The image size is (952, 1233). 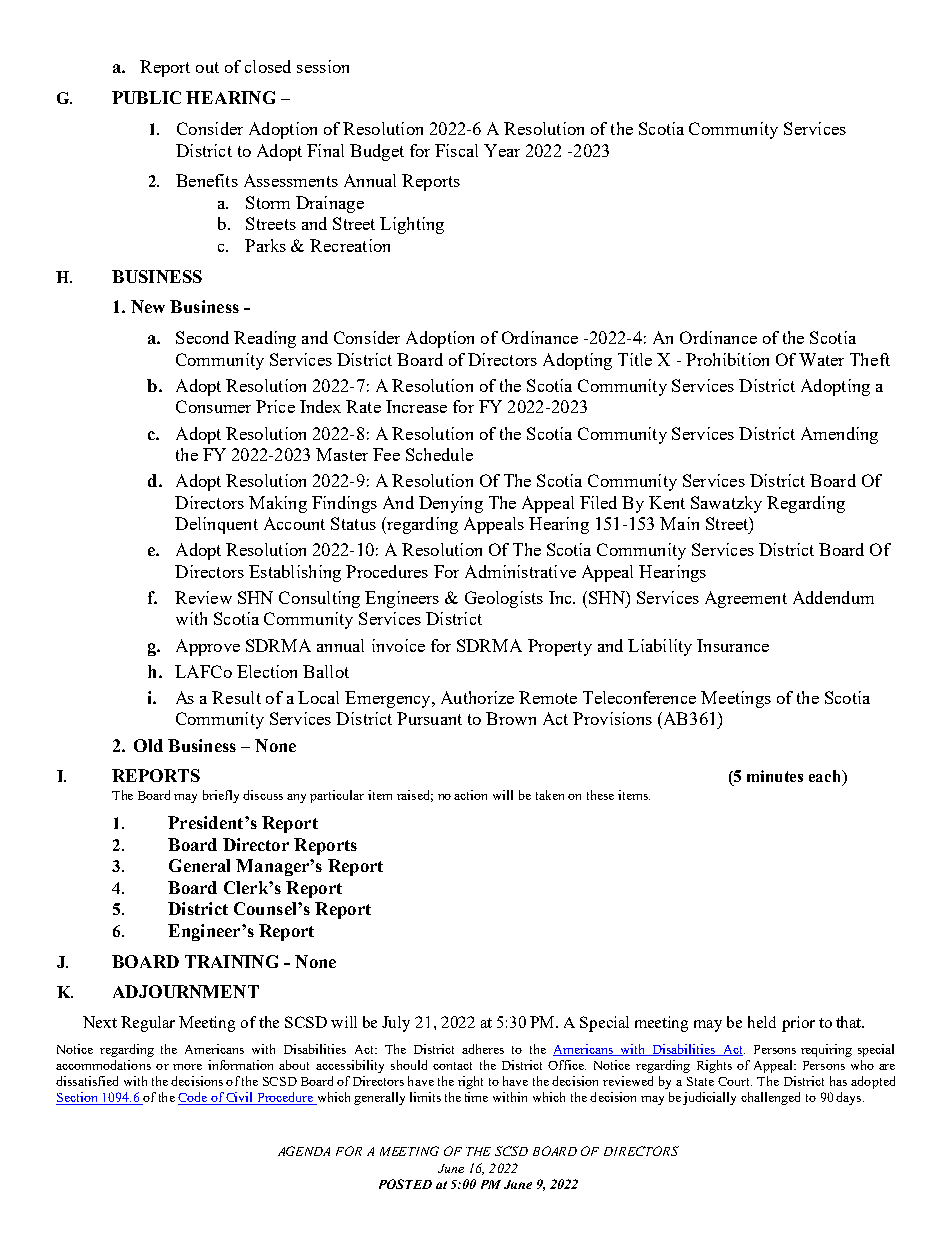 What do you see at coordinates (821, 359) in the screenshot?
I see `Water` at bounding box center [821, 359].
